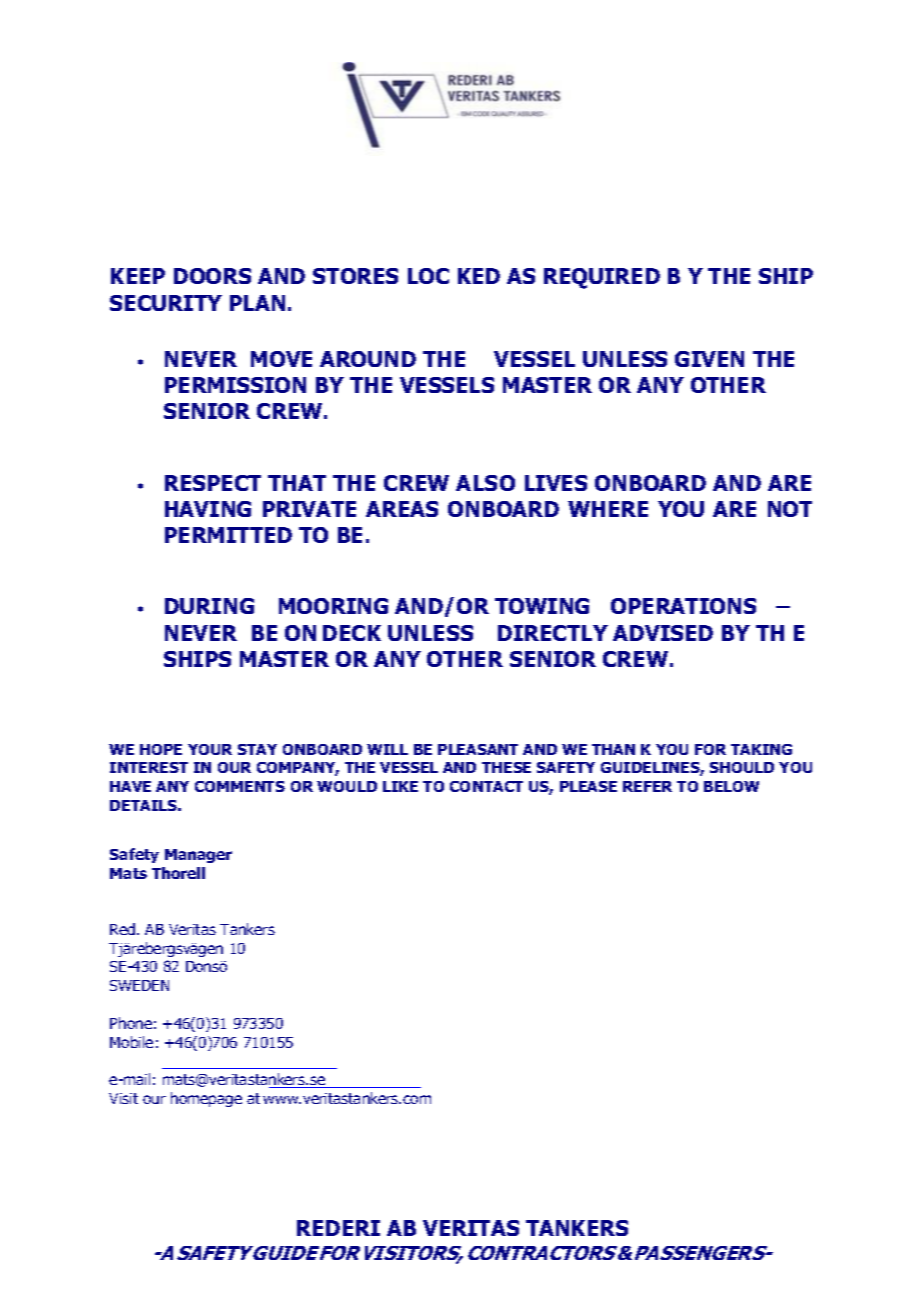  Describe the element at coordinates (478, 749) in the screenshot. I see `PLEASANT` at that location.
